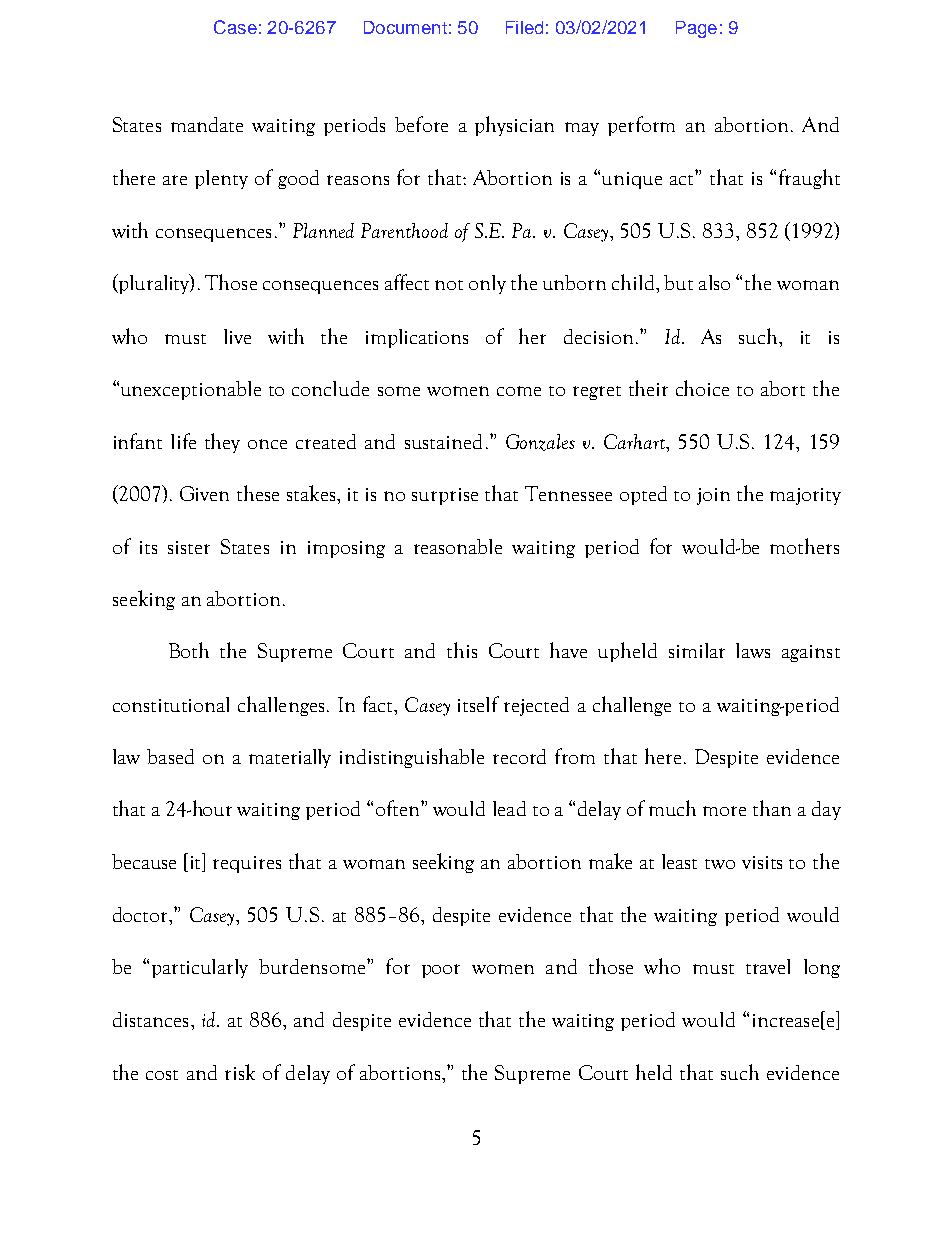 This screenshot has height=1233, width=952. Describe the element at coordinates (804, 546) in the screenshot. I see `mothers` at that location.
